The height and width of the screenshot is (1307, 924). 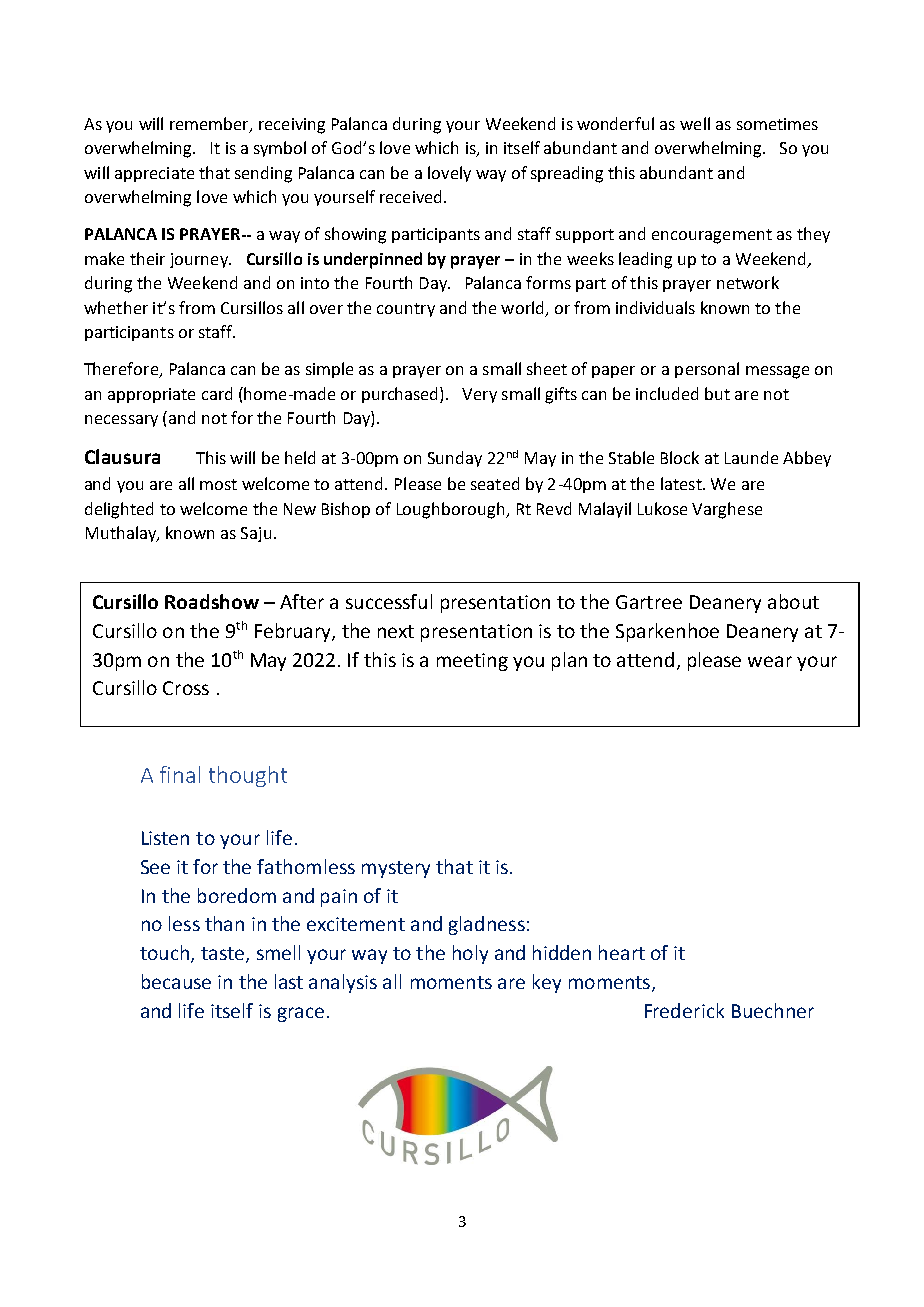 I want to click on Roadshow, so click(x=212, y=601).
